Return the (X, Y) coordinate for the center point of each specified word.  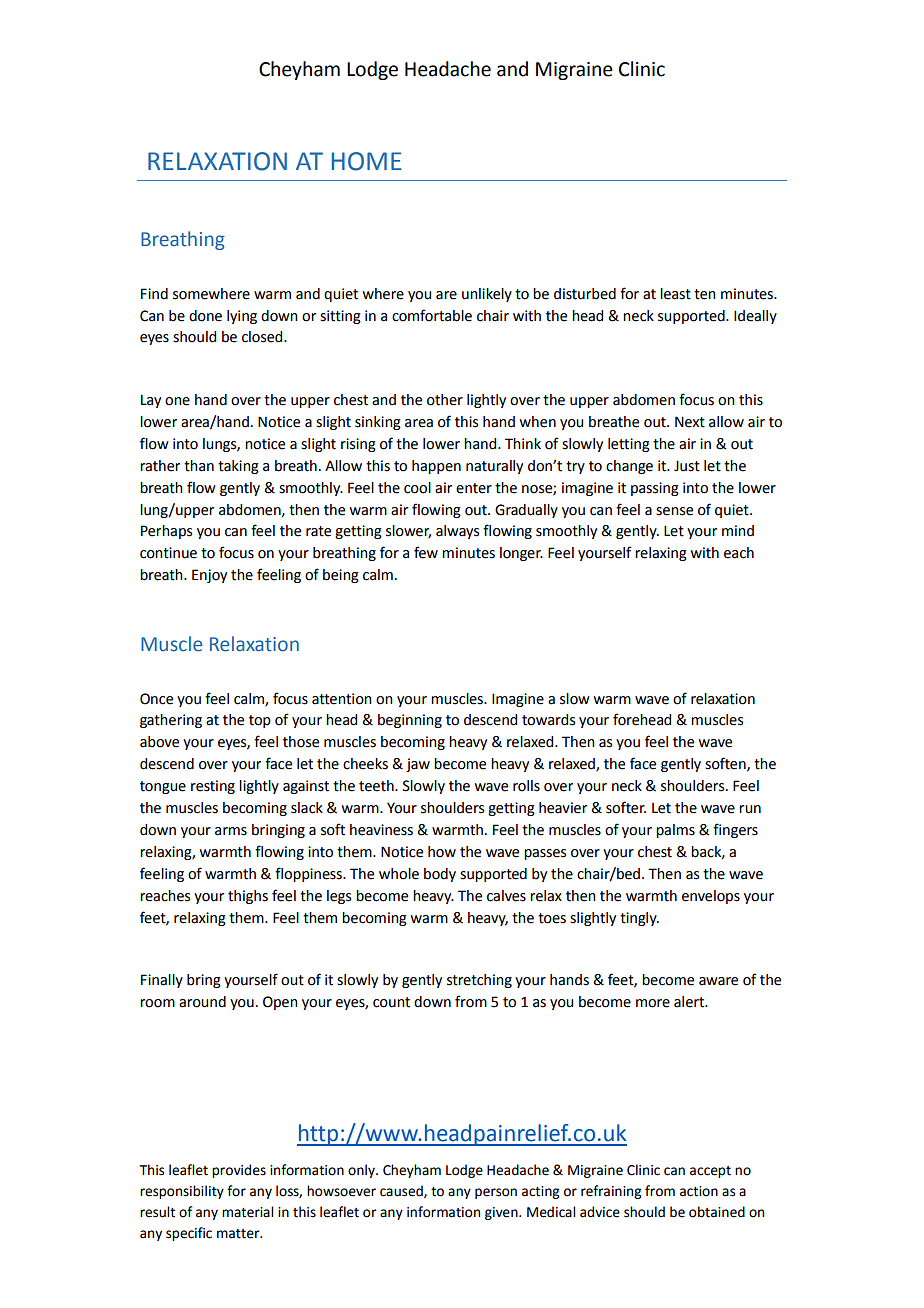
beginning (410, 721)
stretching (479, 981)
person (496, 1193)
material (247, 1212)
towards (548, 720)
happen (436, 467)
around (202, 1002)
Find (154, 294)
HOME (366, 161)
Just (687, 466)
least (675, 294)
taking (238, 467)
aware (718, 981)
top (260, 721)
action (699, 1191)
